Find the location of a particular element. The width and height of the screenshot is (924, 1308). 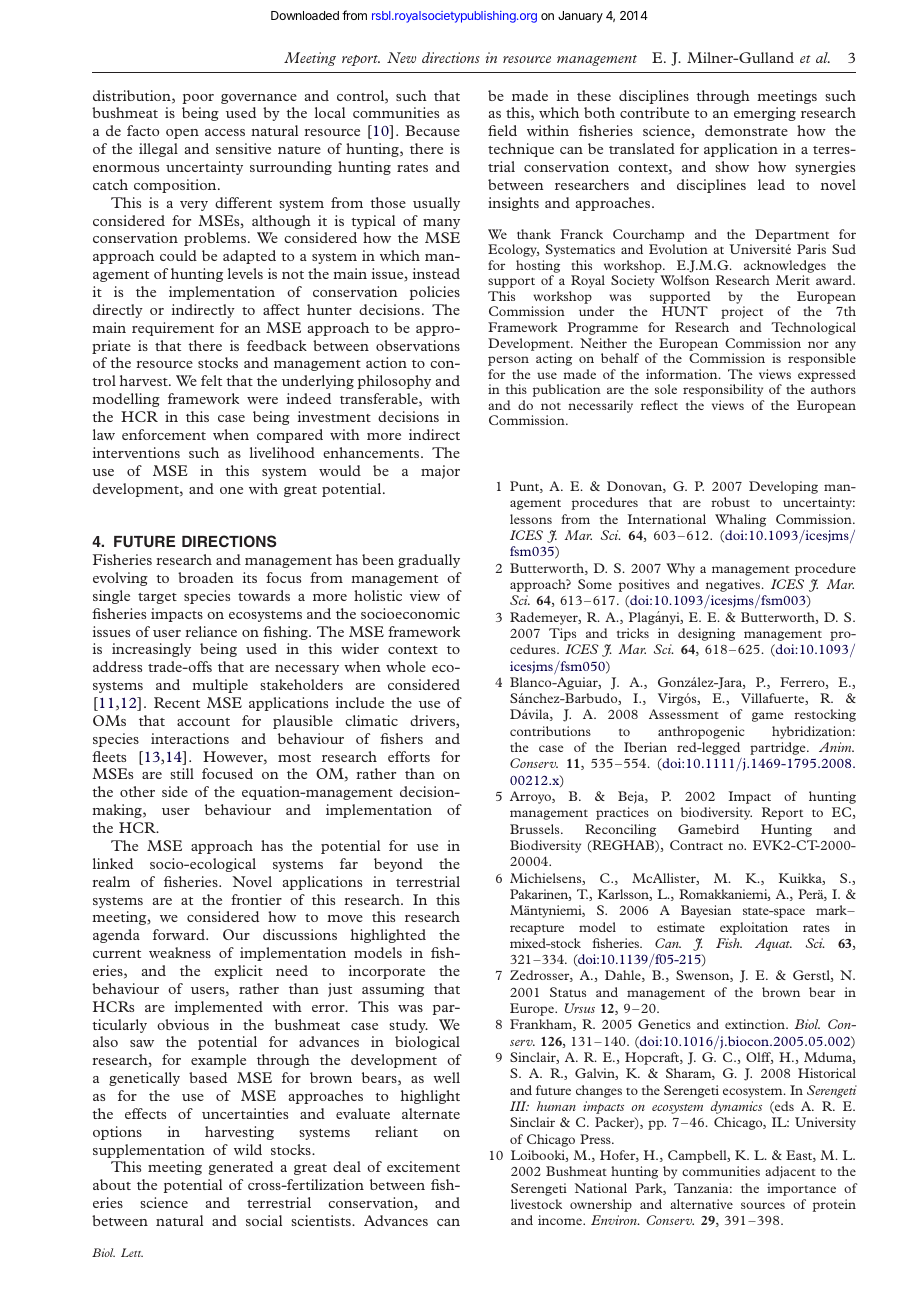

Developing is located at coordinates (783, 487).
